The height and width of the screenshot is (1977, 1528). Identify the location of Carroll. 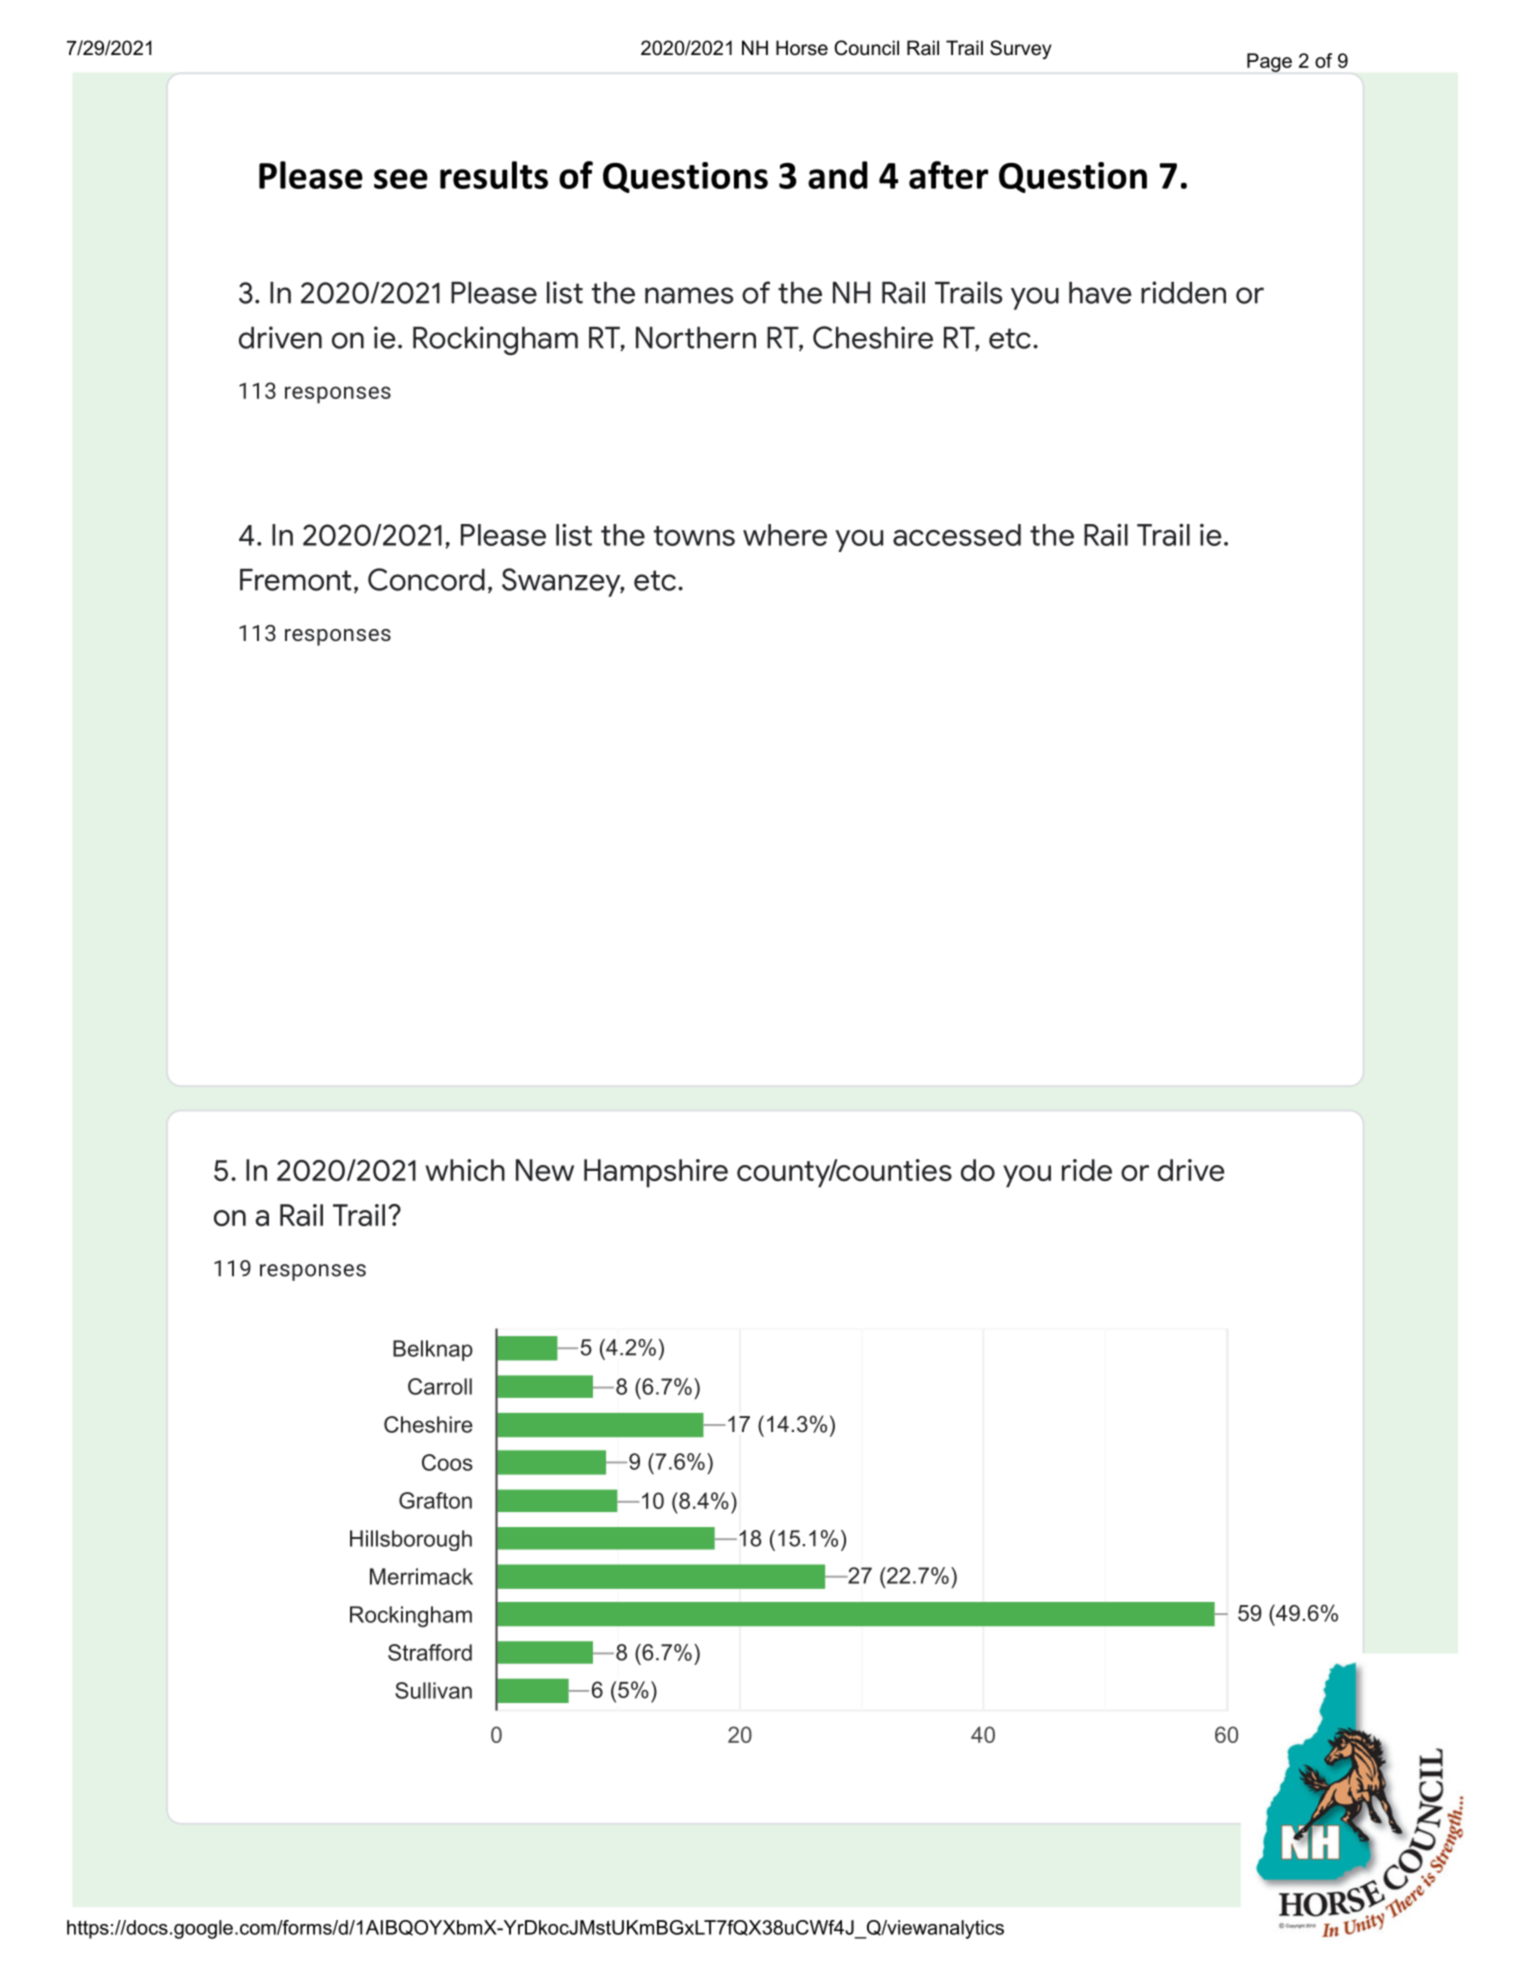
(440, 1386).
